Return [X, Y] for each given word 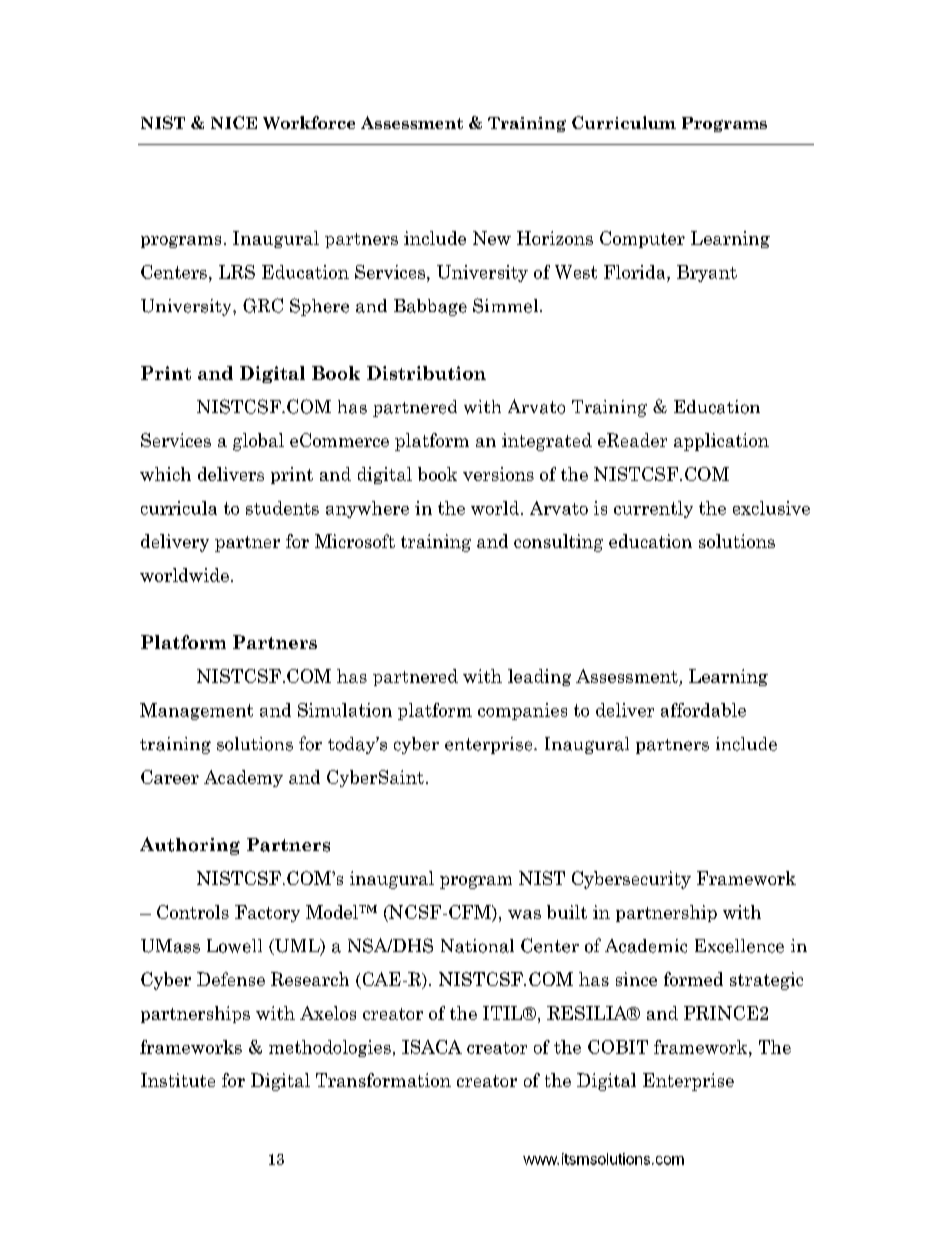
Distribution [426, 373]
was [524, 914]
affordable [703, 710]
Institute [178, 1080]
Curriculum [624, 122]
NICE [234, 122]
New [492, 238]
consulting [558, 543]
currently [653, 509]
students [282, 508]
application [721, 442]
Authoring [190, 846]
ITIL [504, 1013]
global [258, 442]
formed [693, 979]
